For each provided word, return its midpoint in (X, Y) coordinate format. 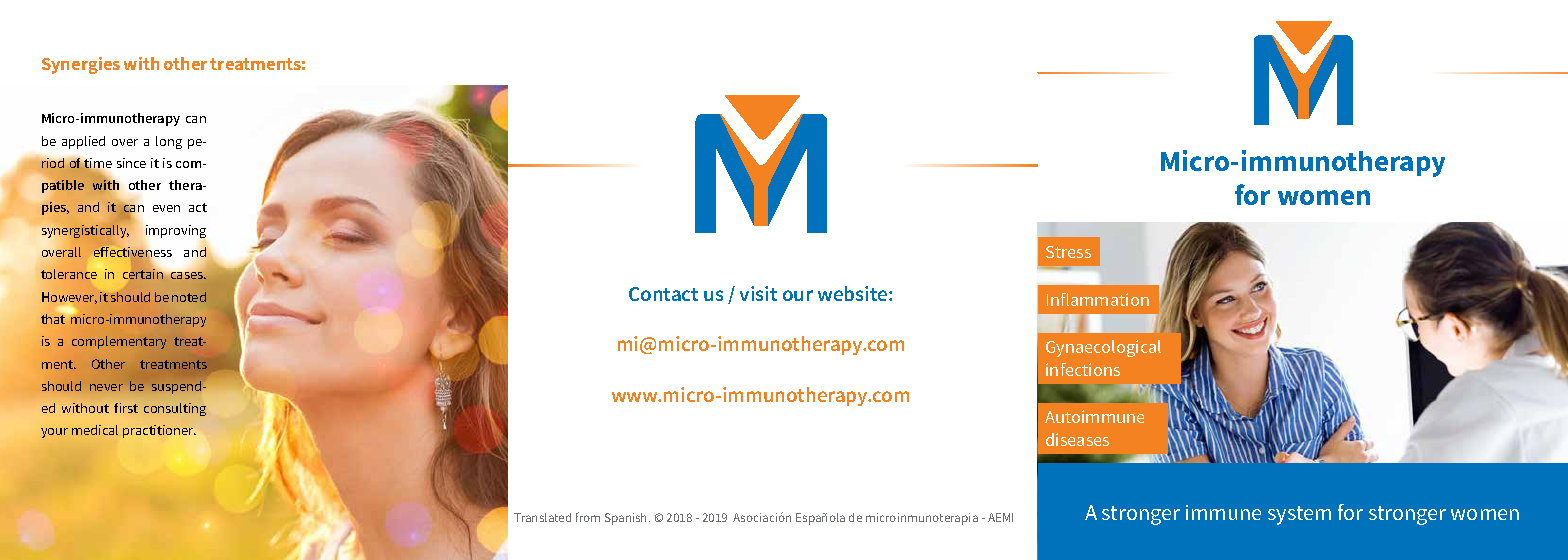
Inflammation (1098, 299)
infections (1083, 369)
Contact (663, 294)
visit (758, 293)
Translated (542, 517)
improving (176, 231)
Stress (1068, 252)
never (106, 387)
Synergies (81, 65)
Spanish (627, 519)
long (169, 142)
